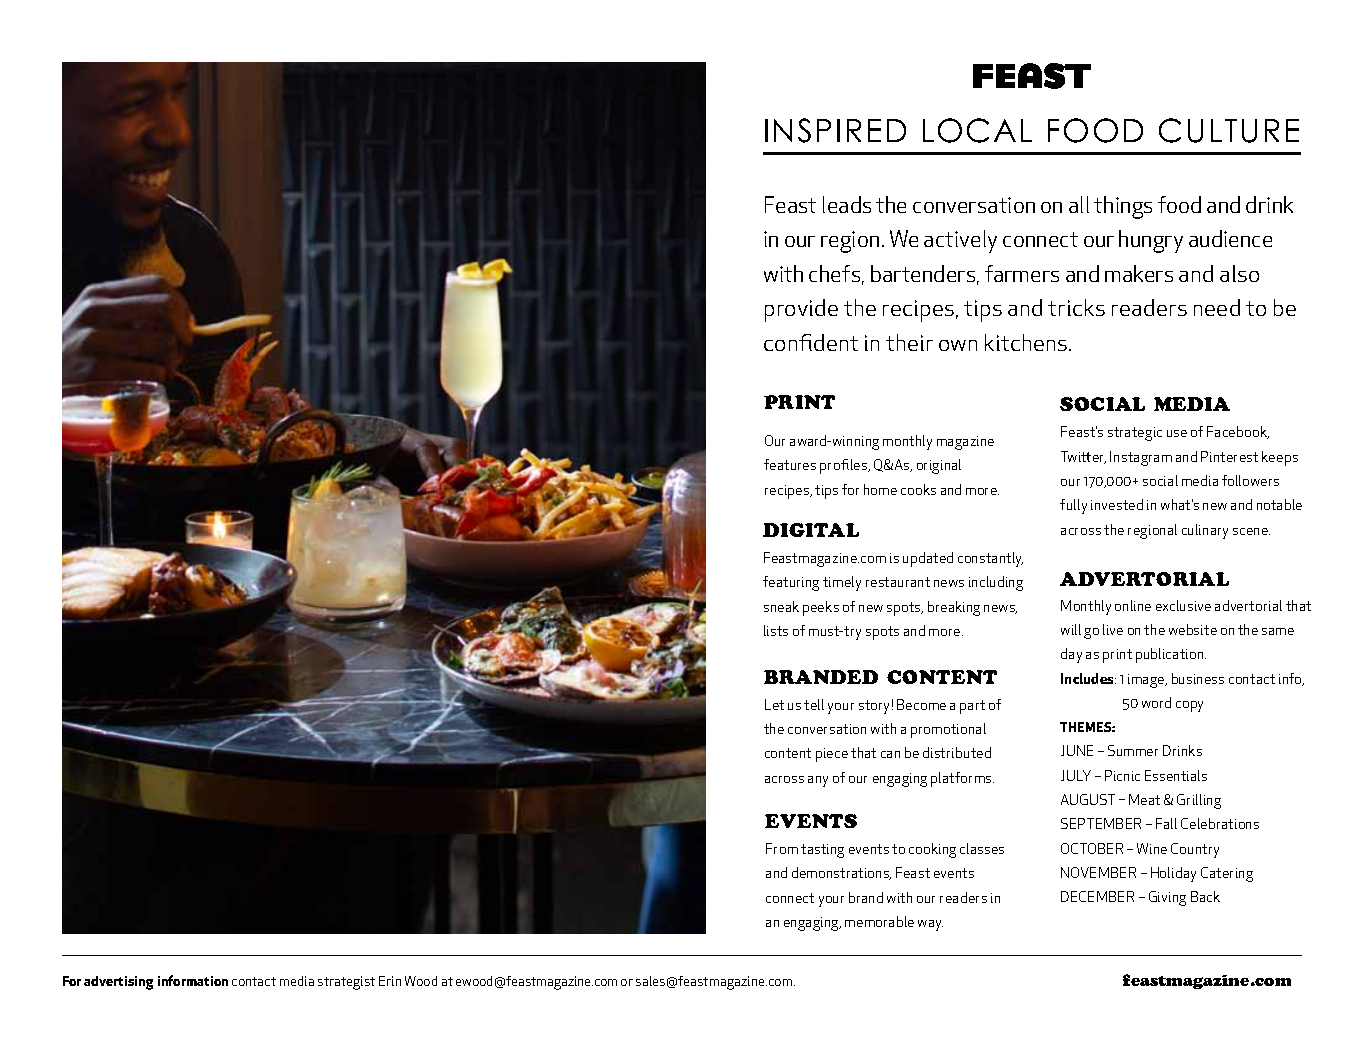 The width and height of the image is (1365, 1055). I want to click on digital, so click(811, 530).
